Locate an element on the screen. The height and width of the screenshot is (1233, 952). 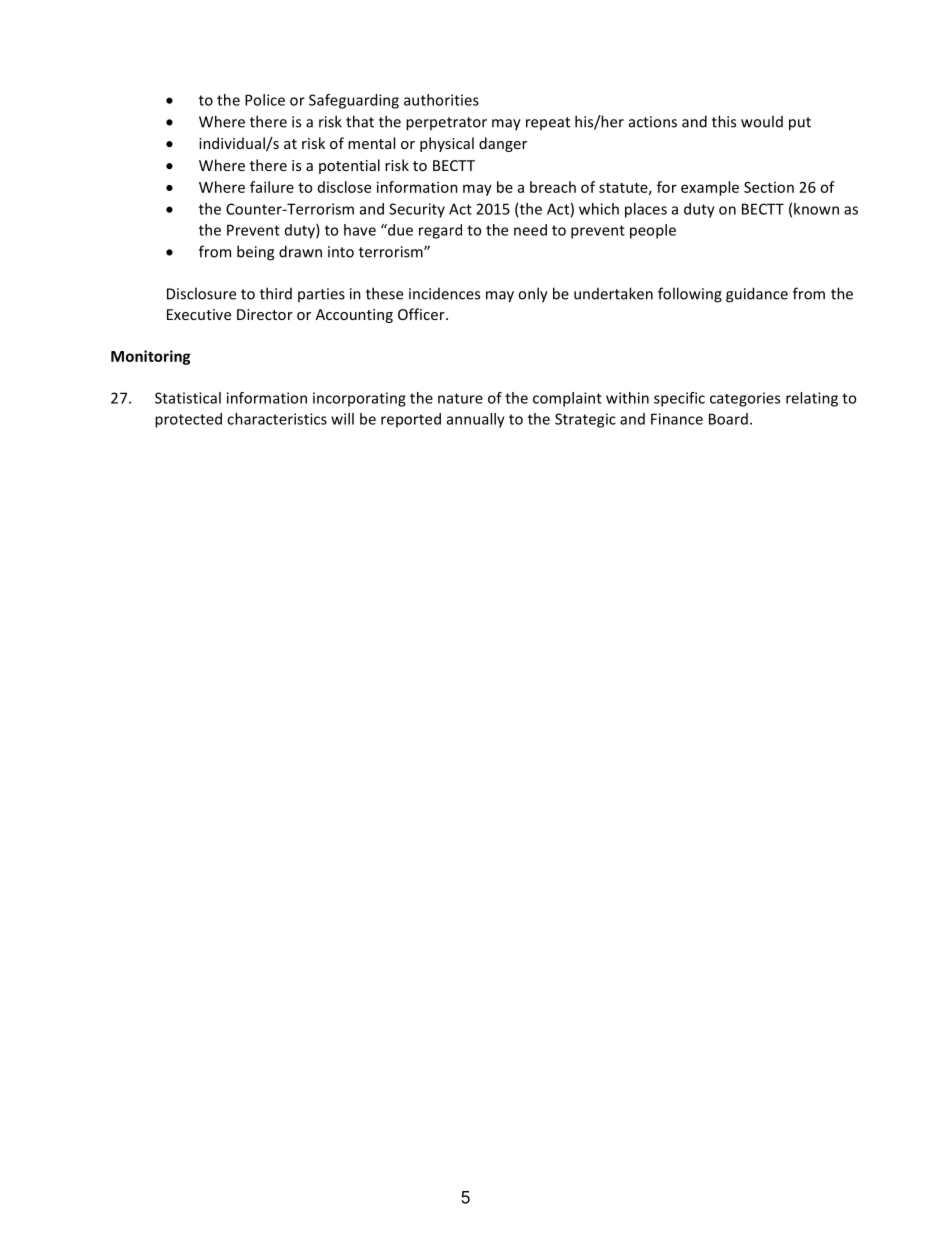
annually is located at coordinates (476, 420).
